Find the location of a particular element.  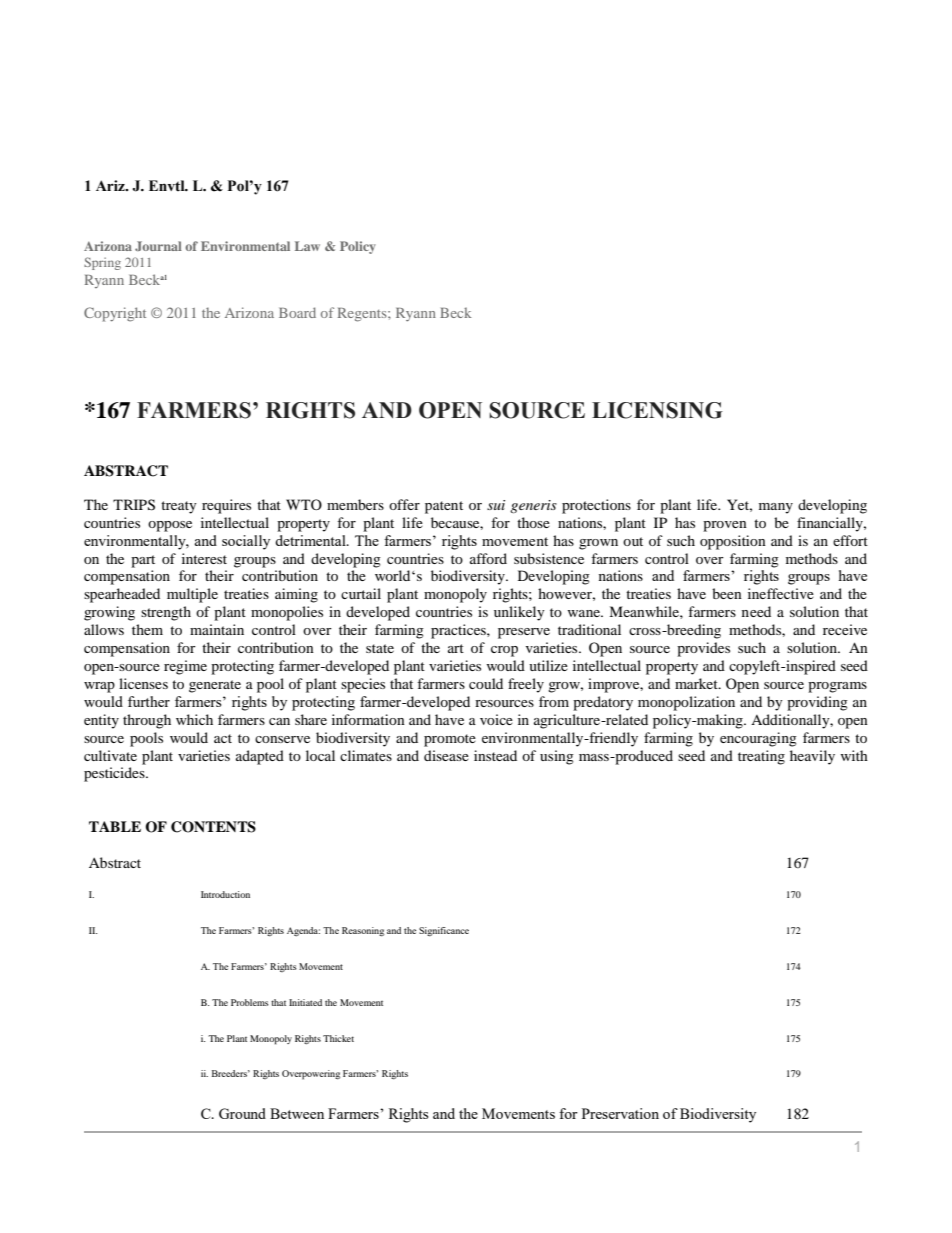

treaty is located at coordinates (179, 507).
